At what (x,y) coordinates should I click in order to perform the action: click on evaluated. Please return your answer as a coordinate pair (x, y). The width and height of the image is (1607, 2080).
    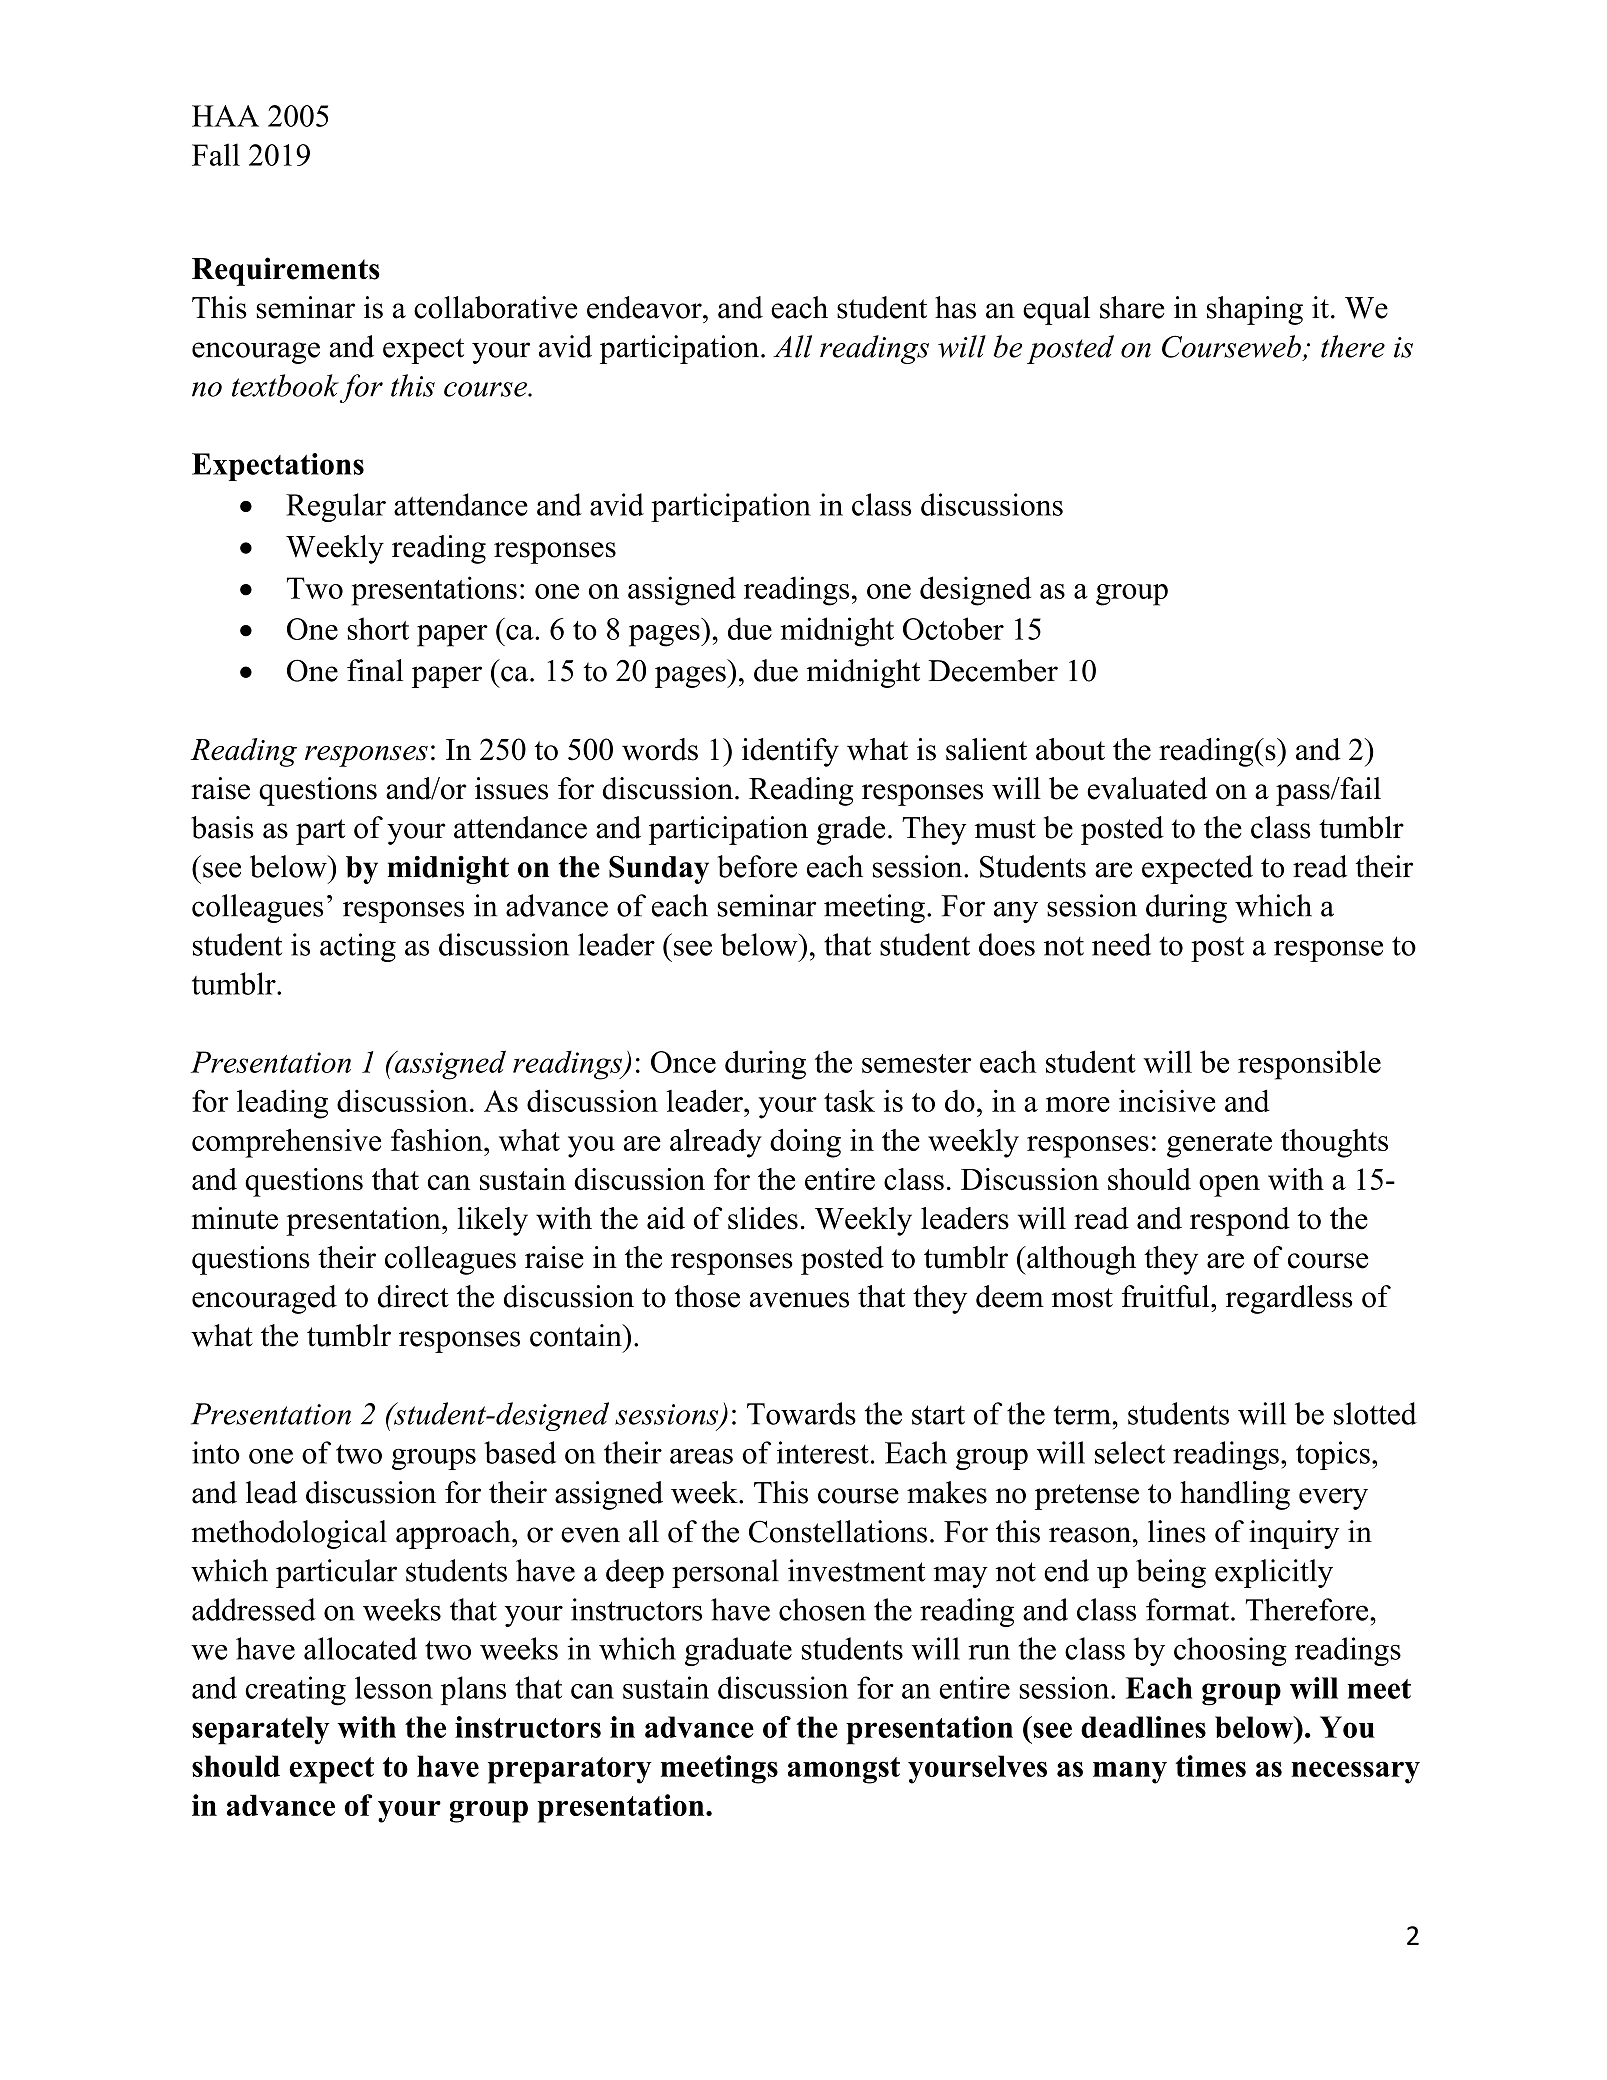
    Looking at the image, I should click on (1147, 788).
